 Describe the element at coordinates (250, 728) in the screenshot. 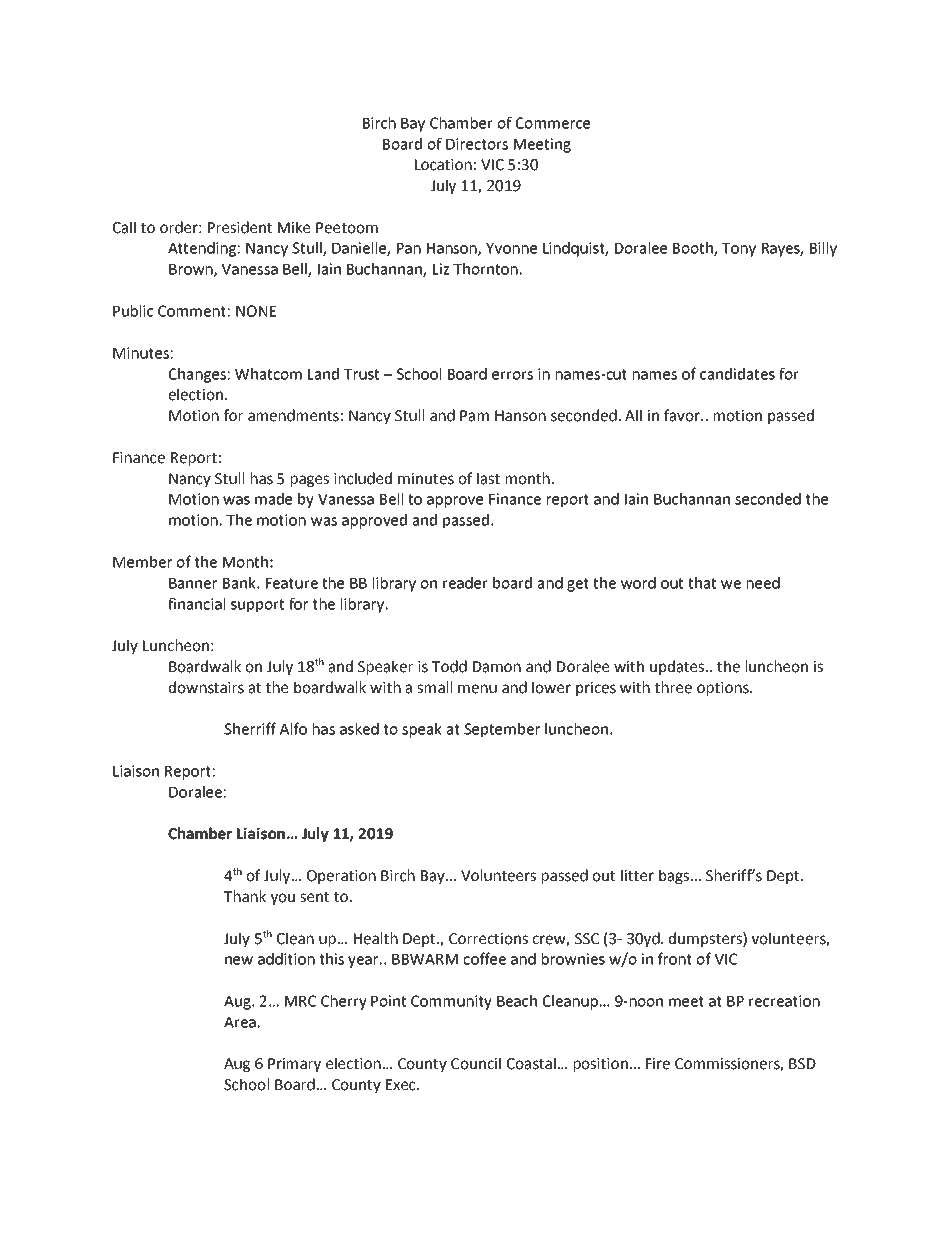

I see `Sherriff` at that location.
